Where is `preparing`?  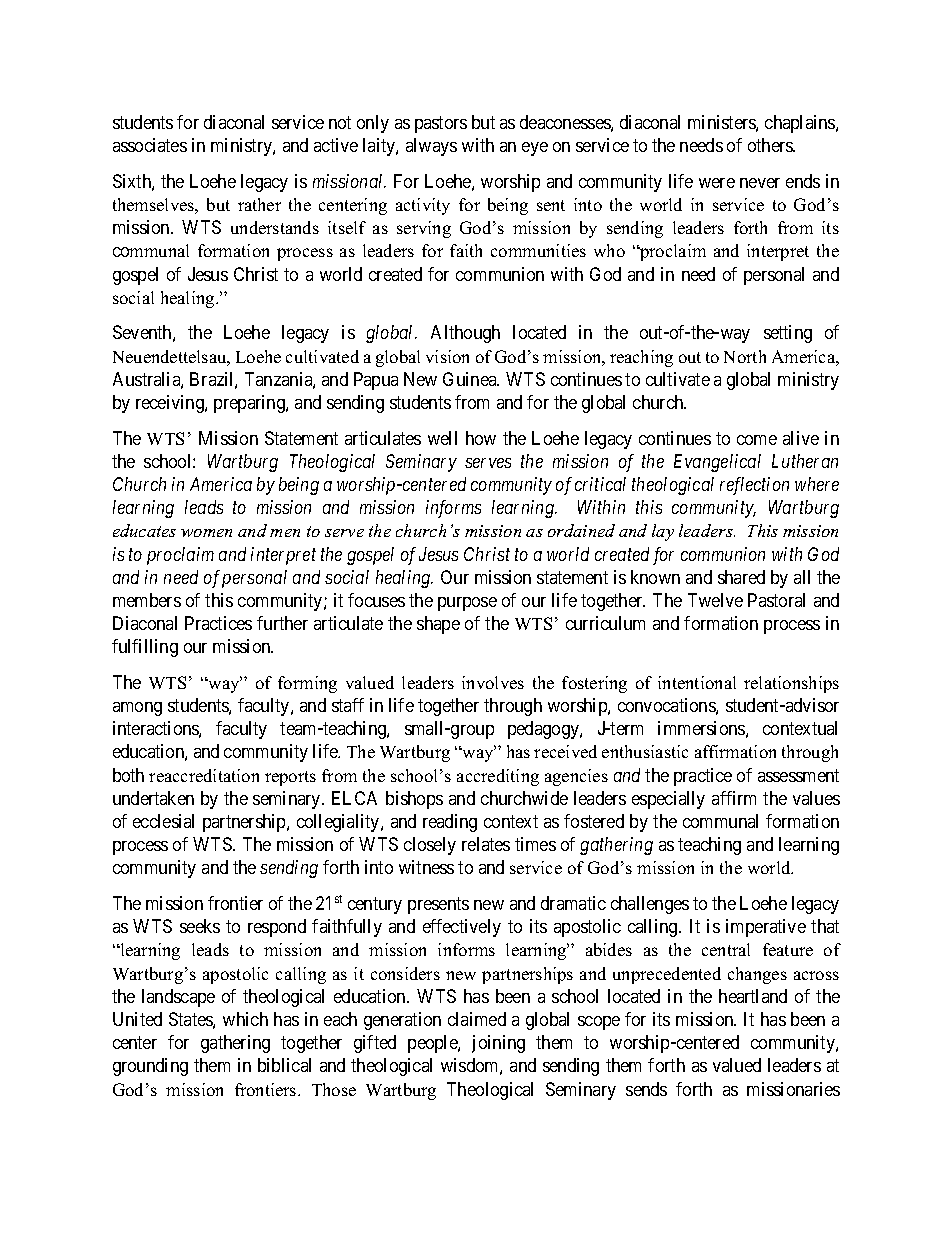 preparing is located at coordinates (250, 404).
